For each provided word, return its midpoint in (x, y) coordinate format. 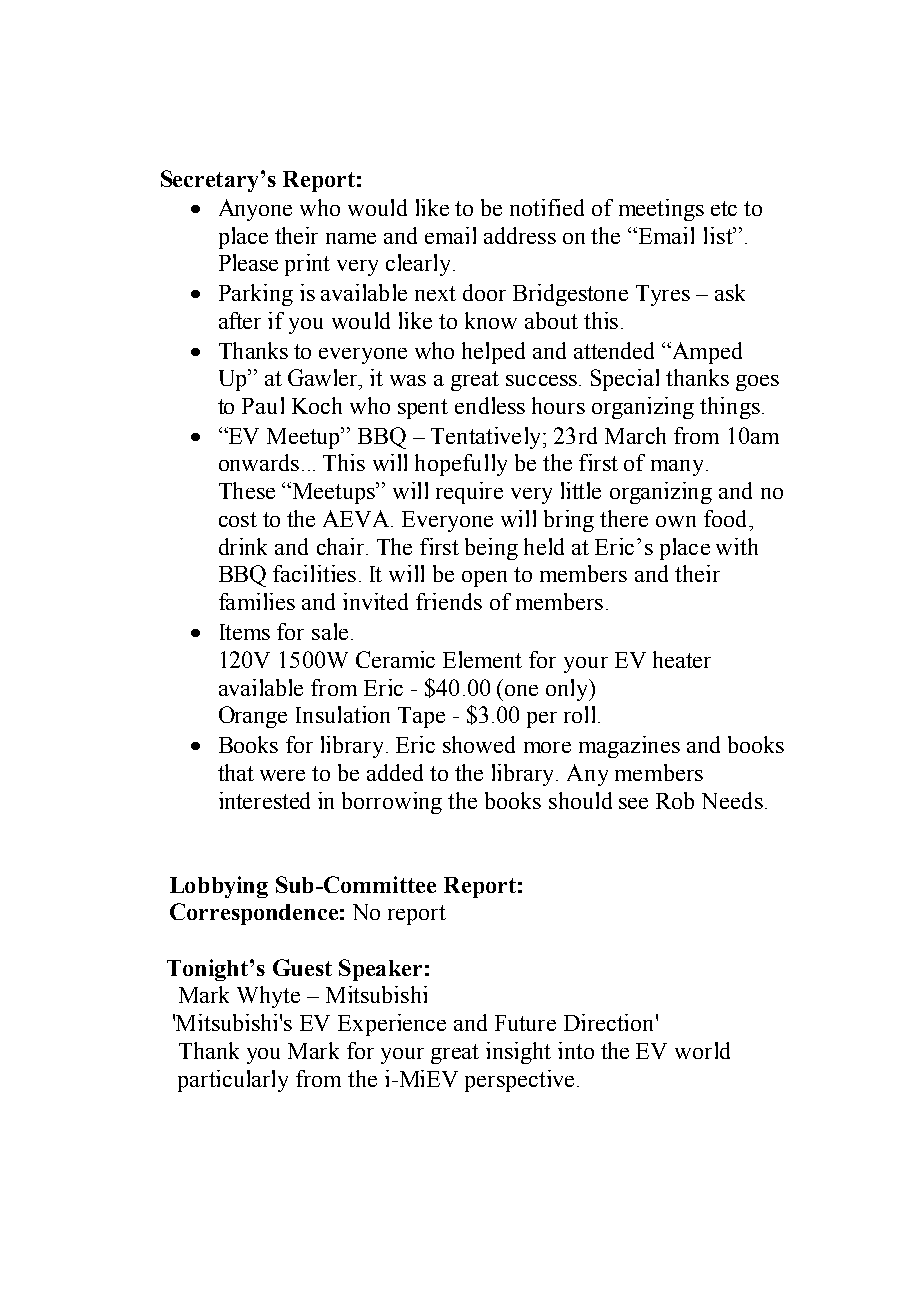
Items (245, 632)
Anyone (255, 210)
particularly (233, 1081)
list (719, 235)
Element (482, 659)
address (520, 235)
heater (682, 659)
